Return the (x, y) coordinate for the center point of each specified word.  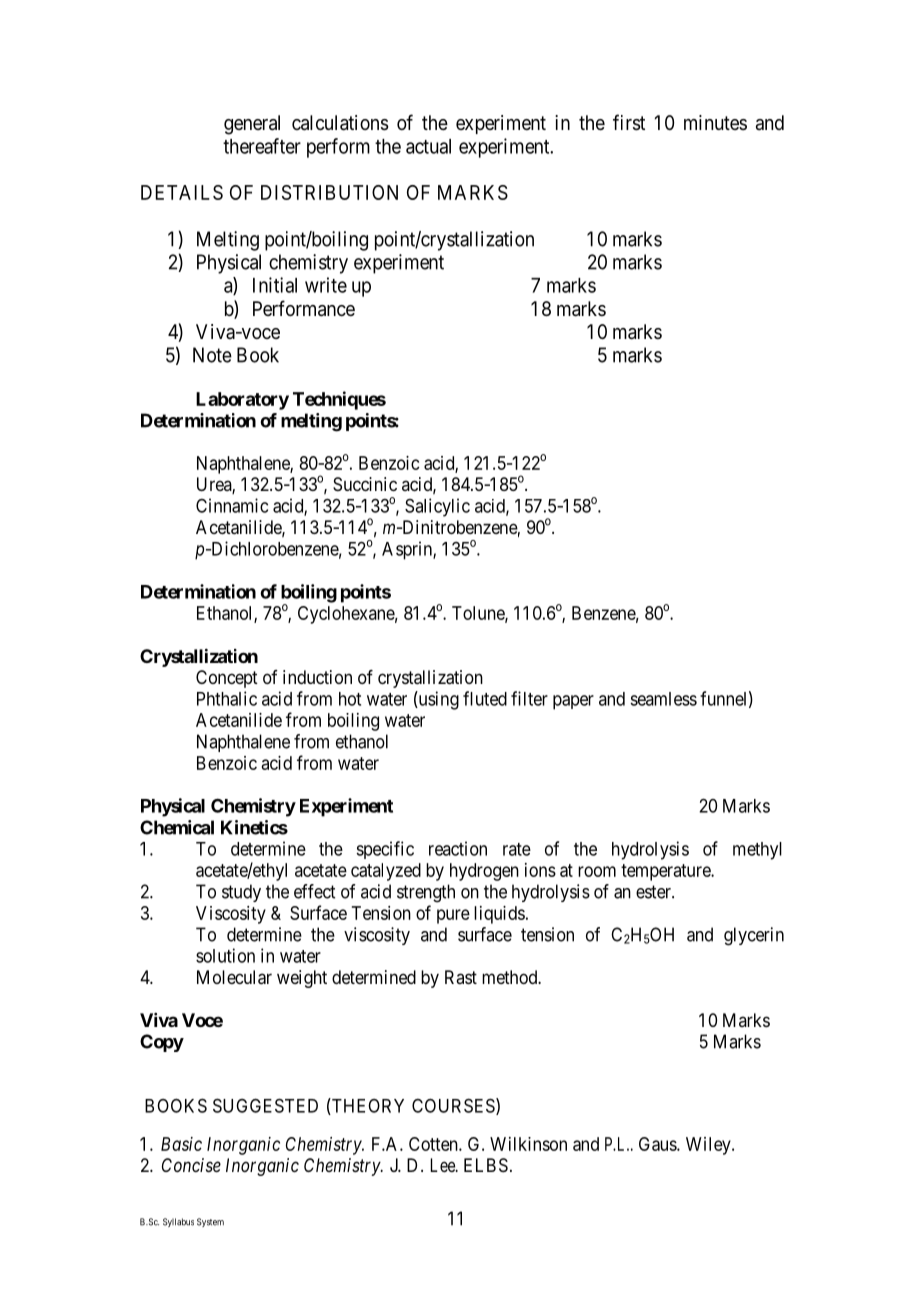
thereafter (262, 146)
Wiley (709, 1146)
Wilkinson (528, 1144)
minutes (715, 122)
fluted (485, 698)
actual (428, 146)
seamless (663, 699)
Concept (227, 679)
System (210, 1222)
